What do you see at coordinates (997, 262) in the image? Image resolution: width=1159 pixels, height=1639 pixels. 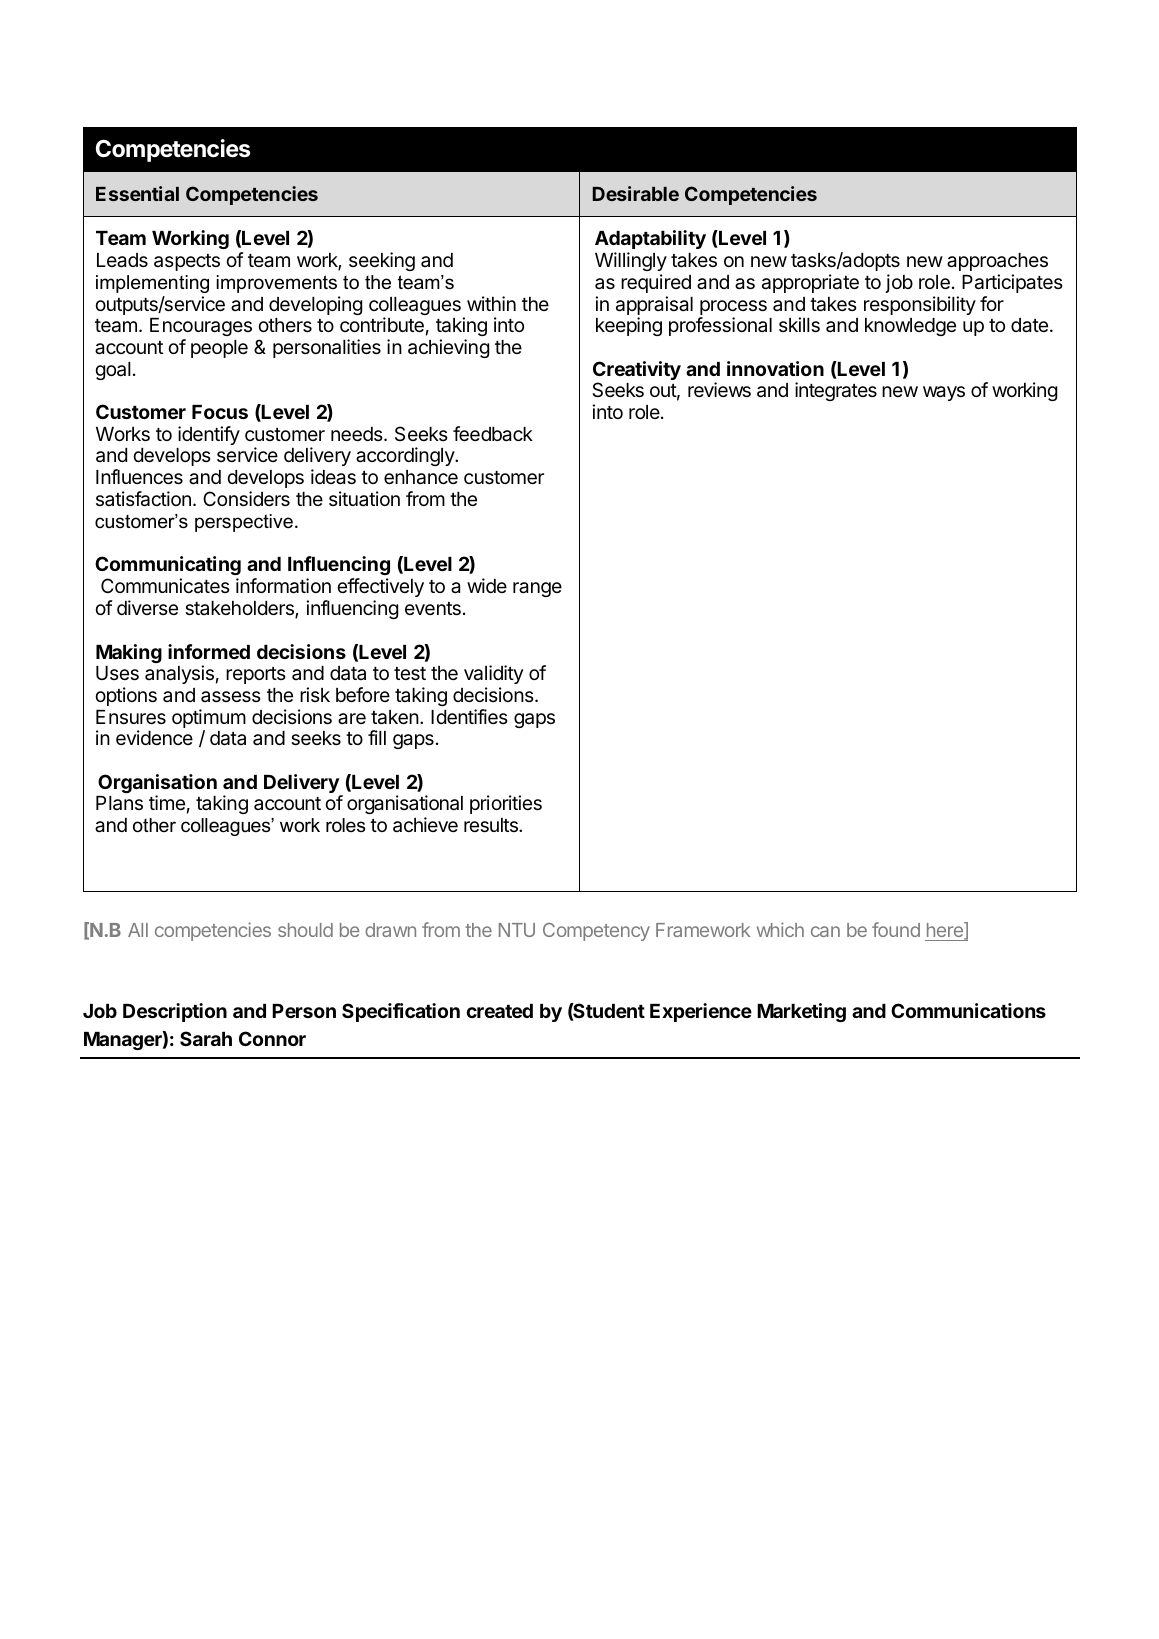 I see `approaches` at bounding box center [997, 262].
